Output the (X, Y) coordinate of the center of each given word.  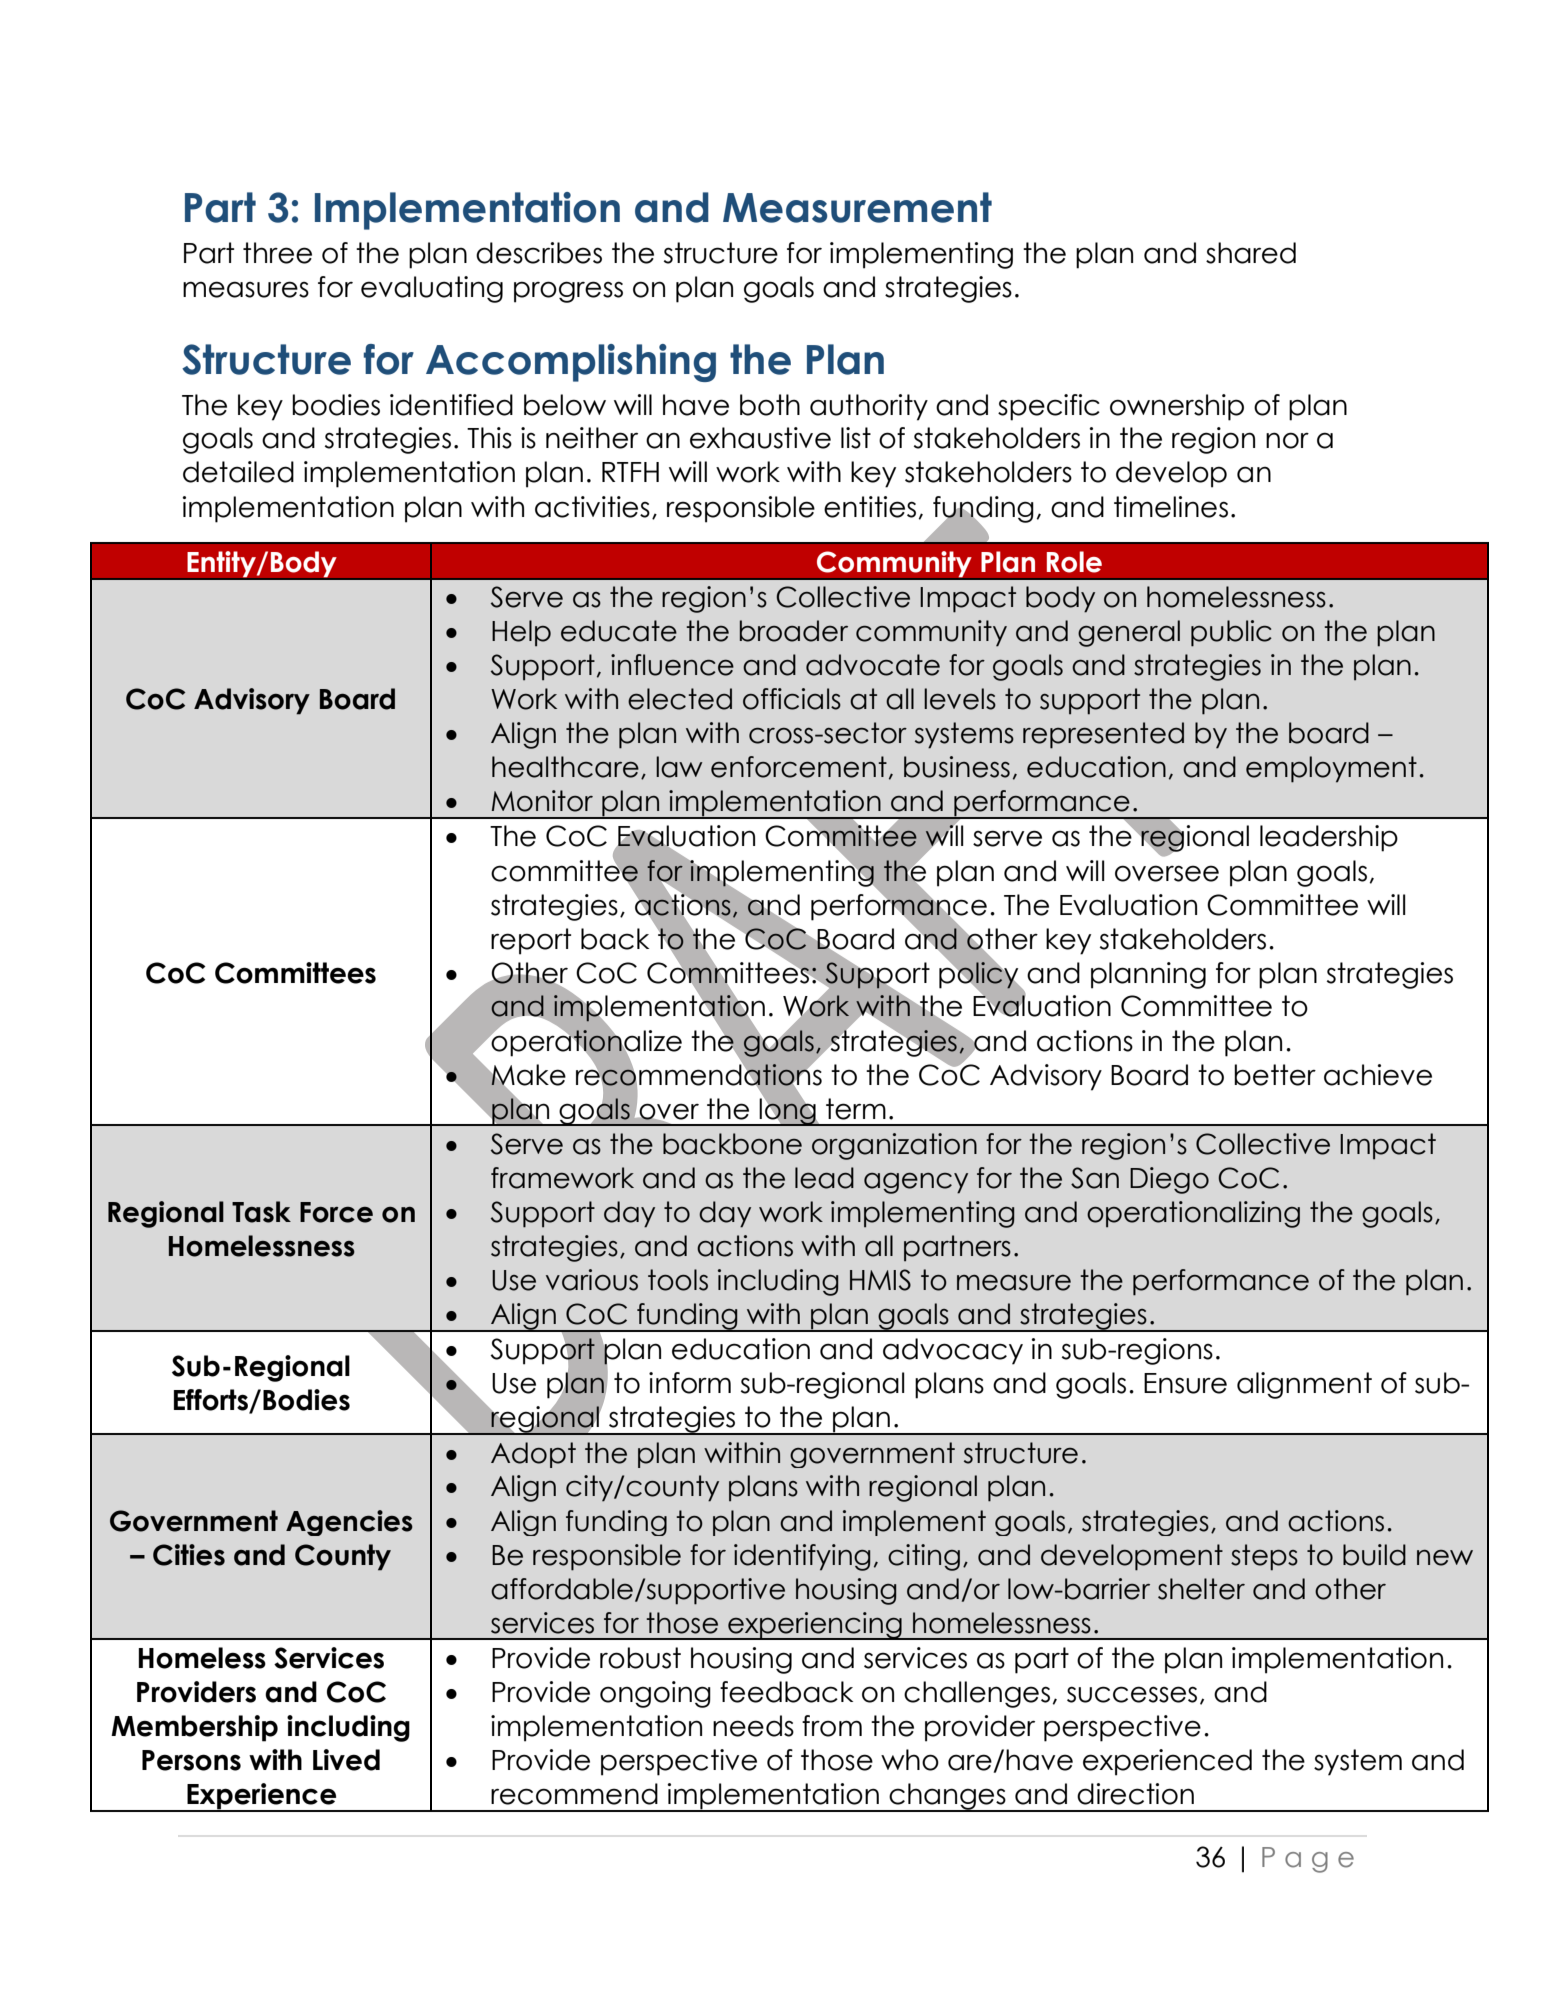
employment (1331, 769)
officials (792, 699)
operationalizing (1193, 1214)
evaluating (432, 289)
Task (261, 1212)
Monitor (542, 801)
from (832, 1726)
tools (678, 1280)
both (770, 405)
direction (1135, 1794)
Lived (346, 1760)
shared (1251, 253)
